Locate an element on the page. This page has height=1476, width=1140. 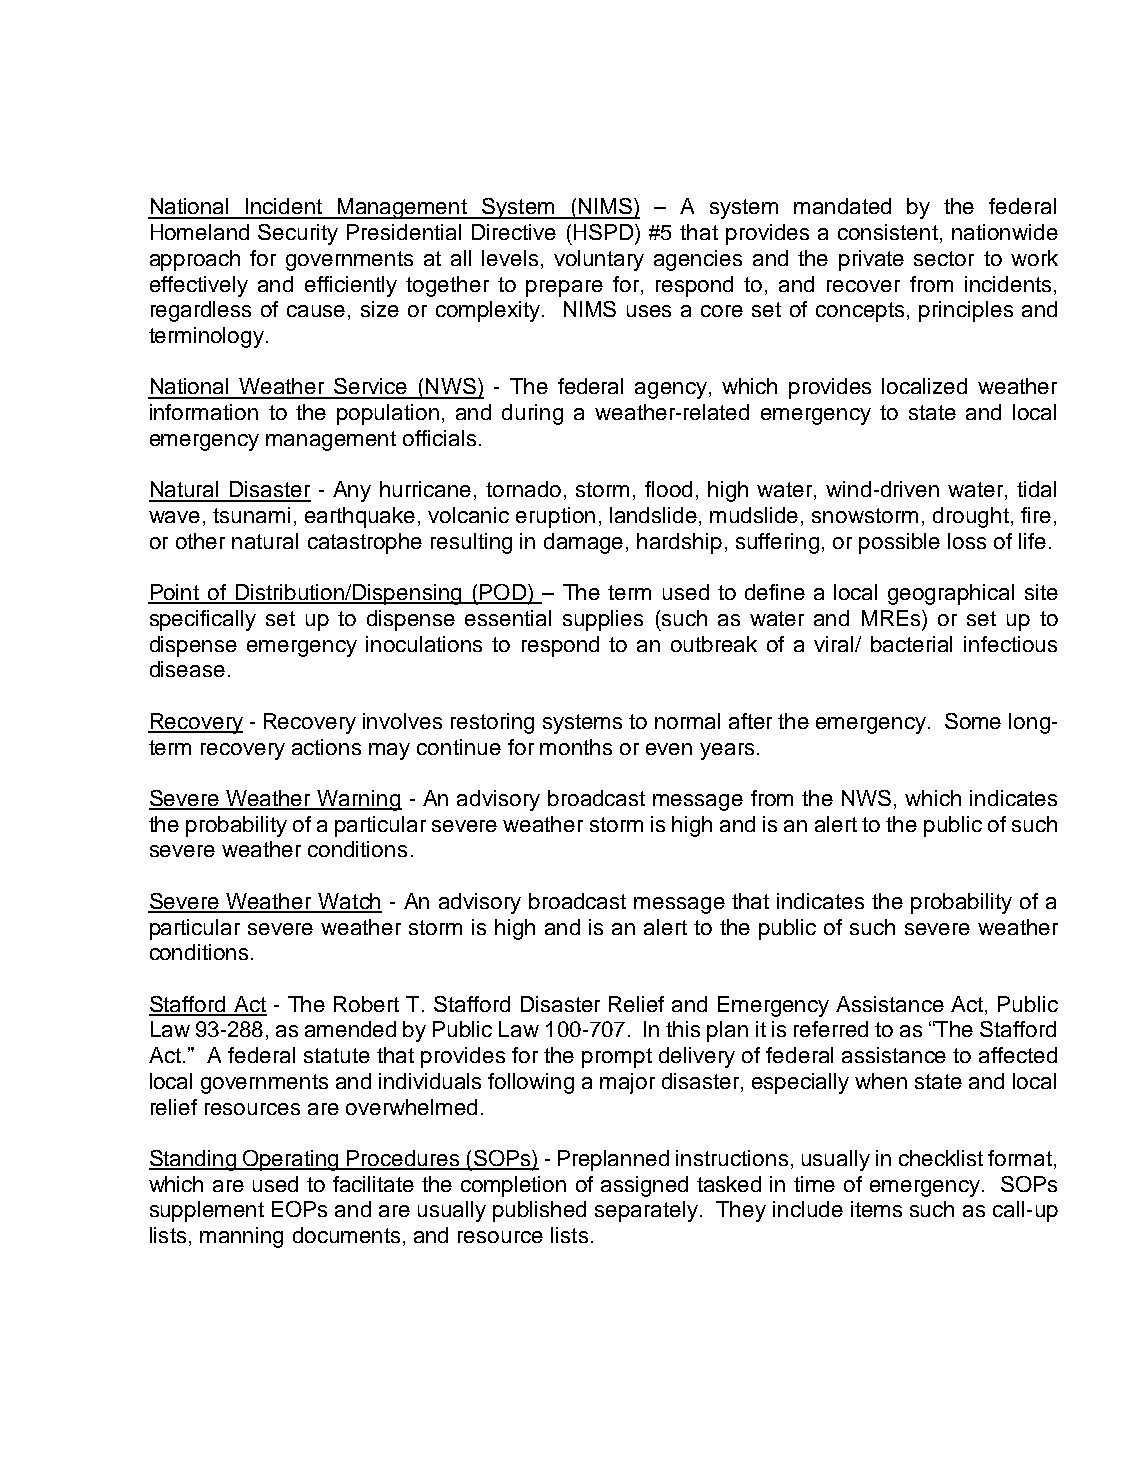
Security is located at coordinates (298, 234).
